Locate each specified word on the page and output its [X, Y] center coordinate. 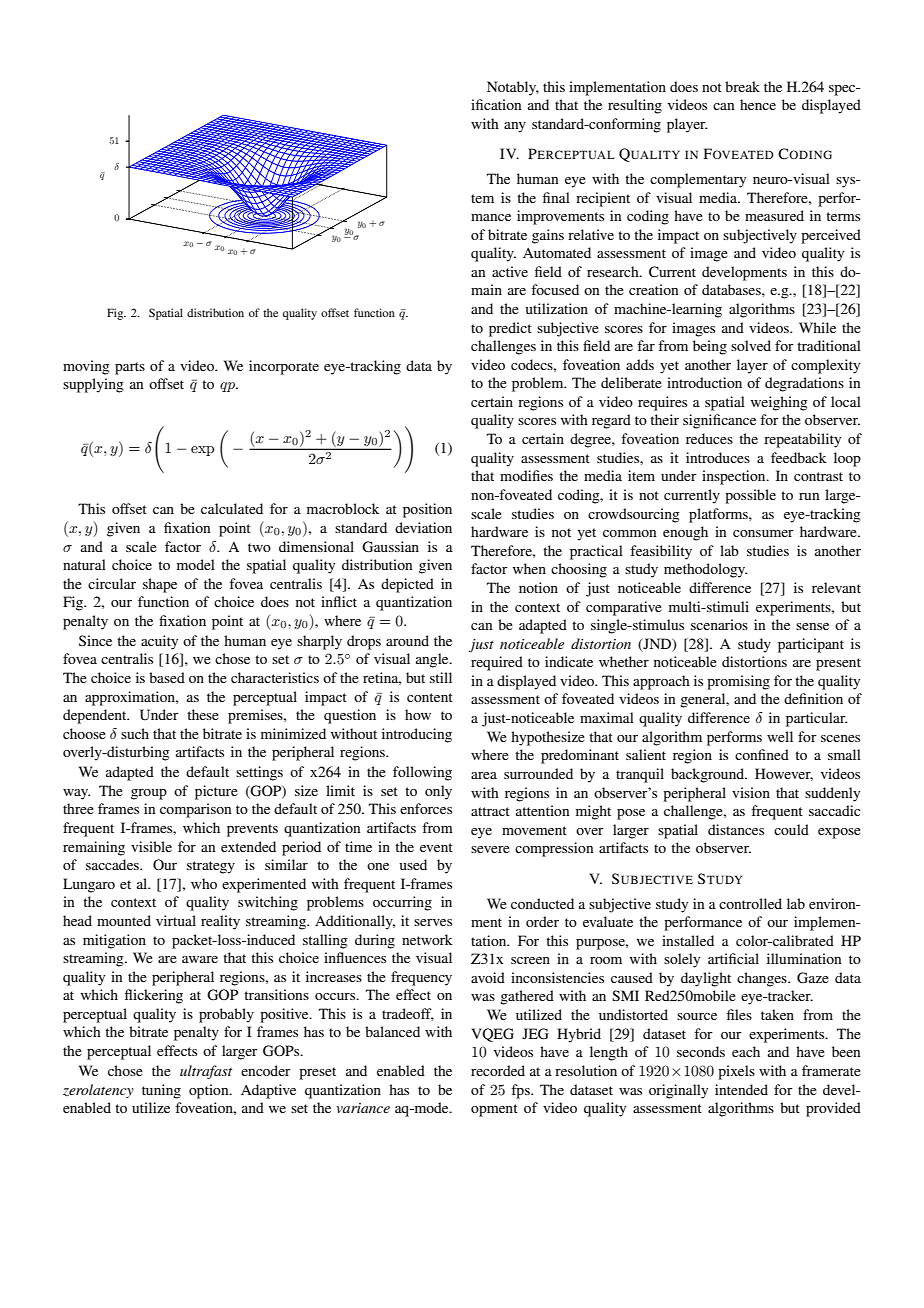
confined [762, 754]
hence [758, 104]
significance [719, 421]
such [135, 733]
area [484, 775]
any [515, 127]
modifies [526, 475]
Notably [513, 88]
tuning [161, 1091]
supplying [93, 385]
